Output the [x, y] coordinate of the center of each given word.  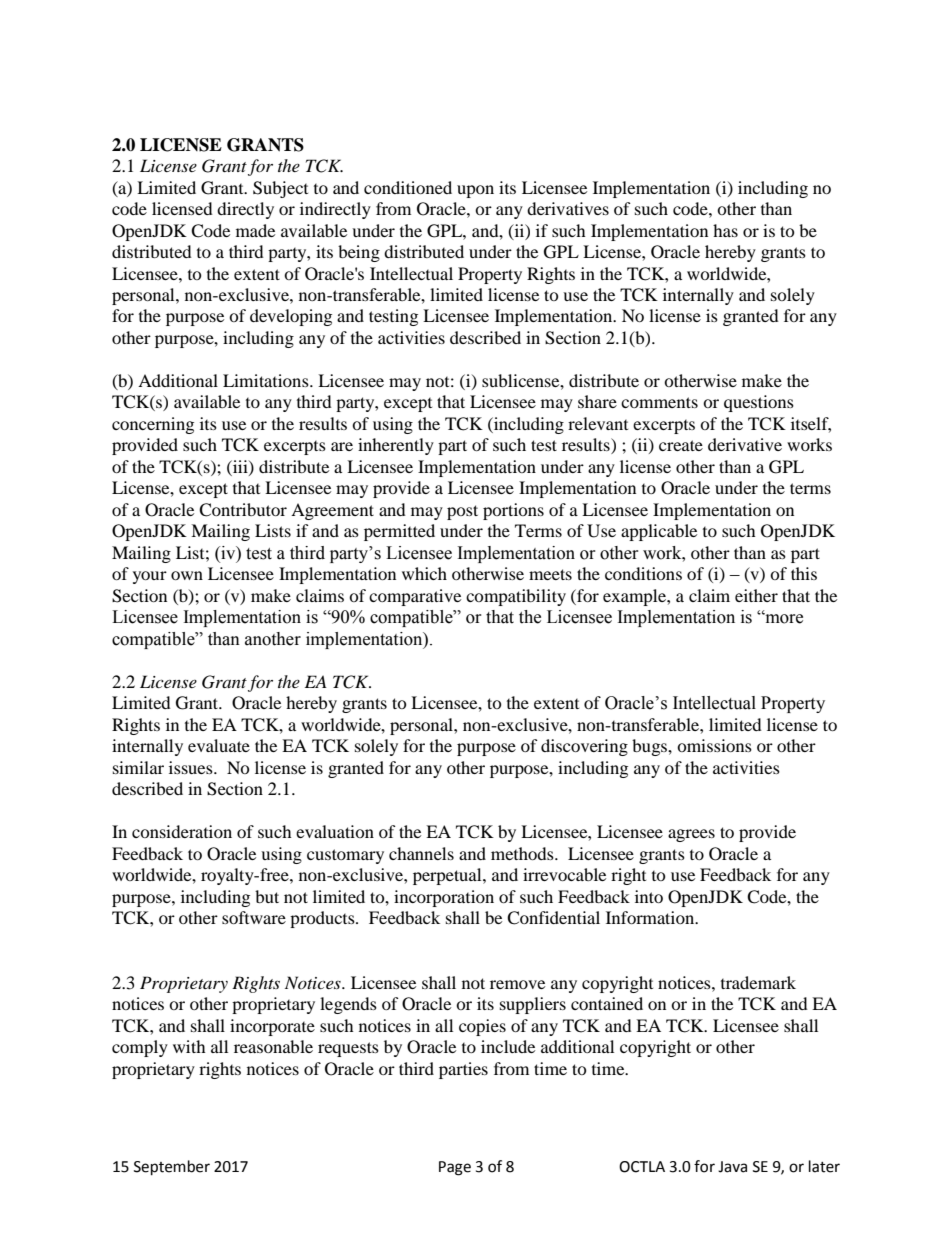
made [255, 230]
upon [475, 191]
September [172, 1168]
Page [455, 1168]
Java [732, 1167]
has [725, 230]
